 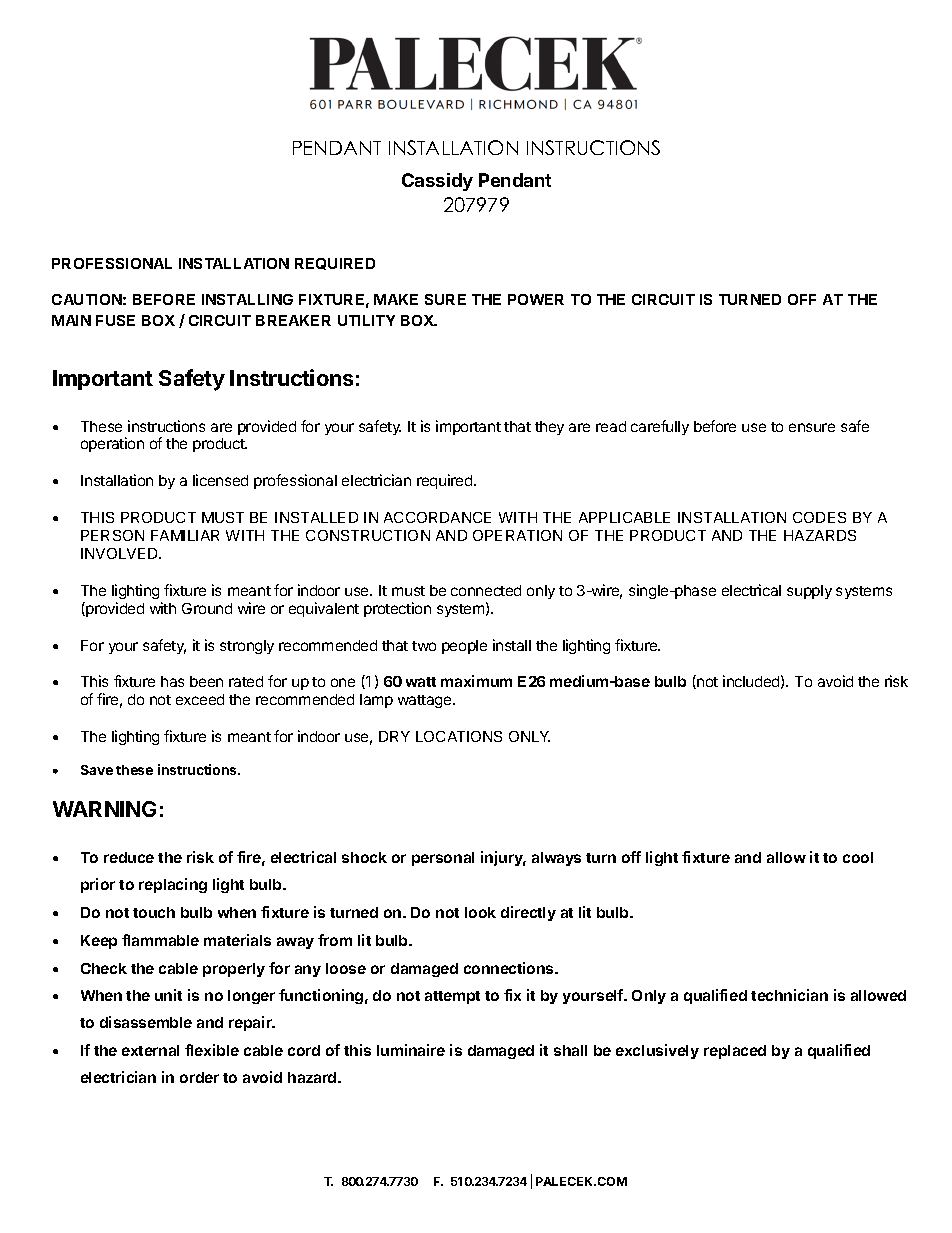 What do you see at coordinates (536, 299) in the image?
I see `POWER` at bounding box center [536, 299].
